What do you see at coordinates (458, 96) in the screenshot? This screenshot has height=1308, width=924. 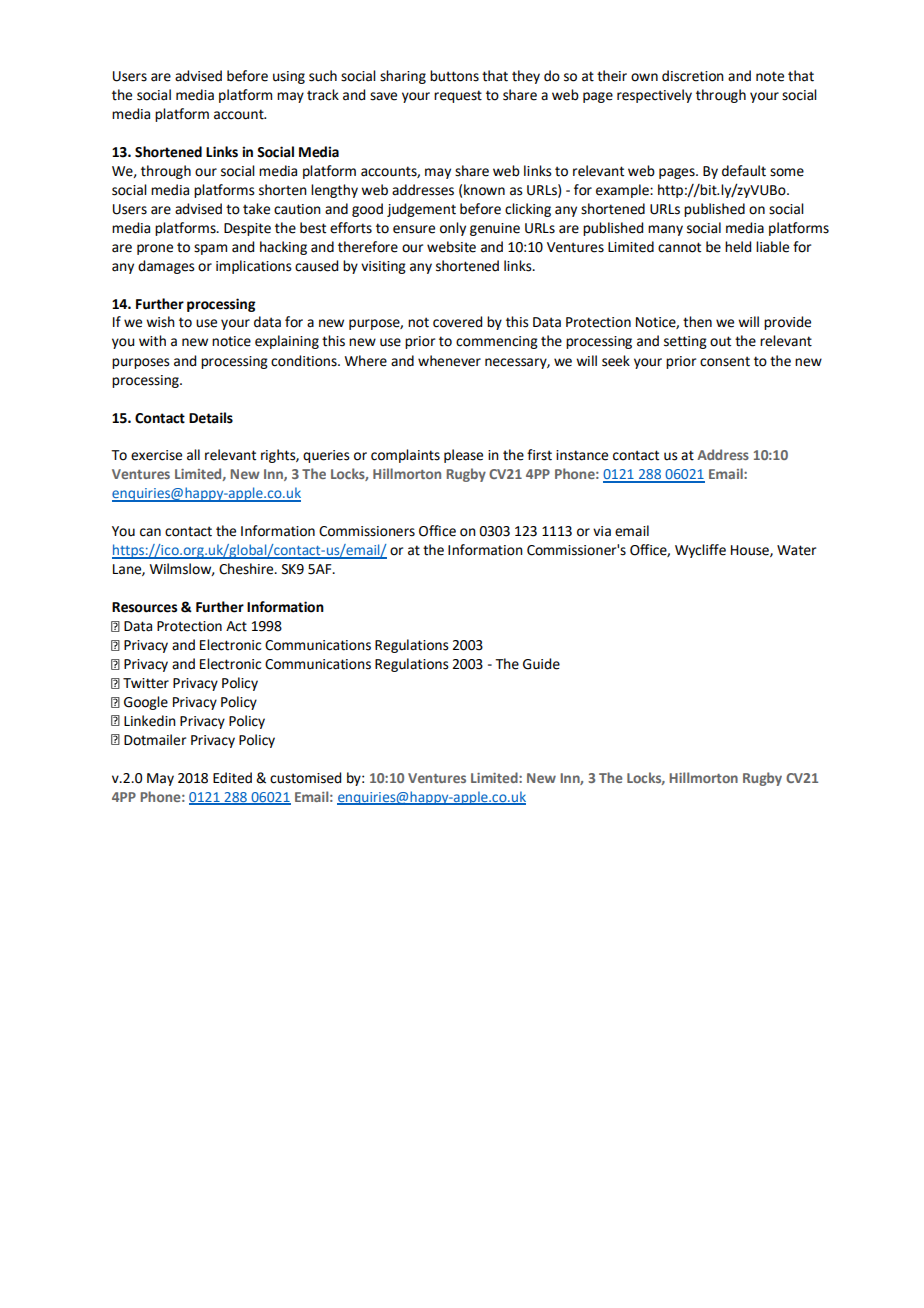 I see `request` at bounding box center [458, 96].
